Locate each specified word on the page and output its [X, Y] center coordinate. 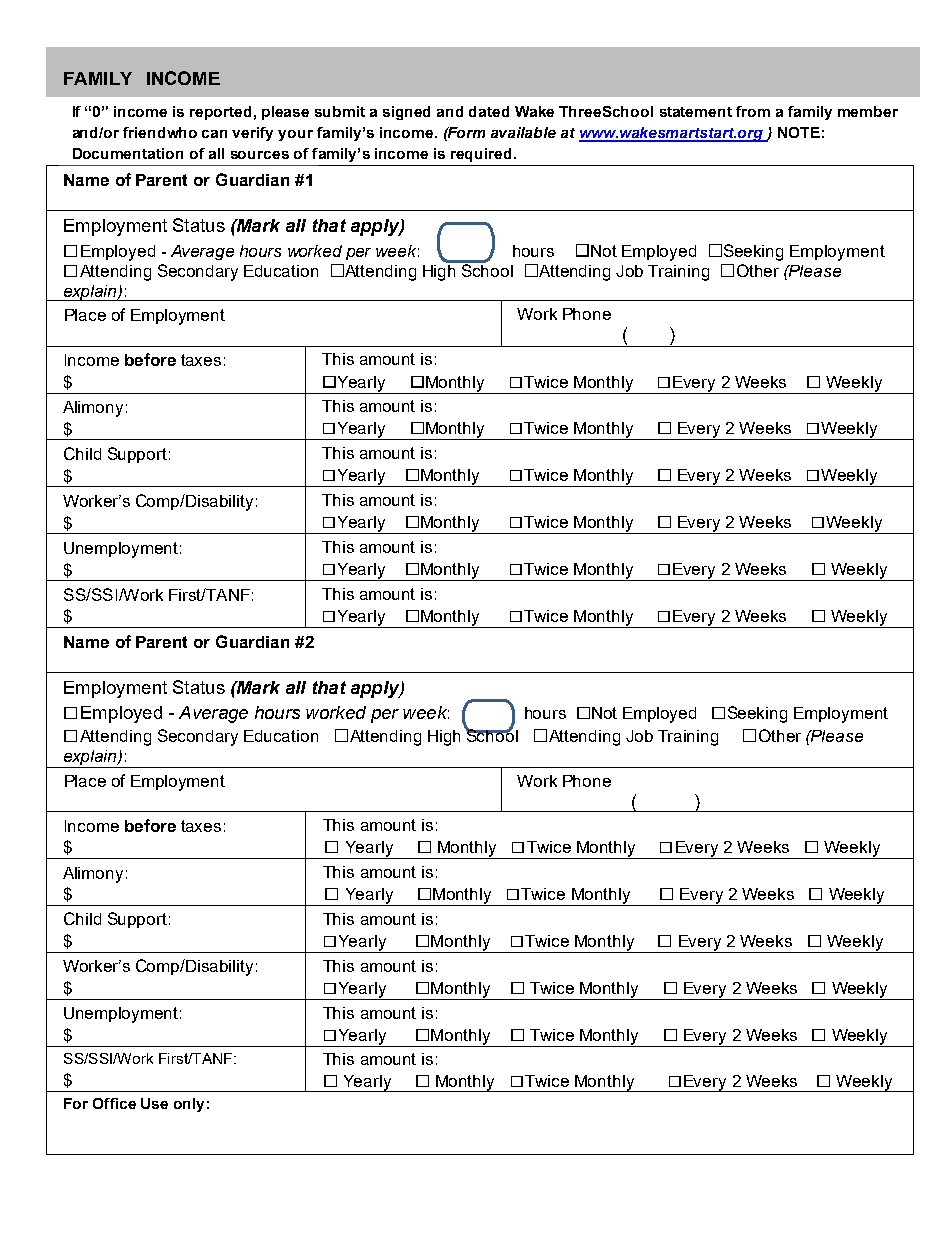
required [481, 155]
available [523, 132]
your [295, 135]
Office [114, 1103]
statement [696, 112]
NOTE [799, 132]
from [753, 111]
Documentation [128, 153]
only [189, 1105]
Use [154, 1103]
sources [260, 155]
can [214, 134]
